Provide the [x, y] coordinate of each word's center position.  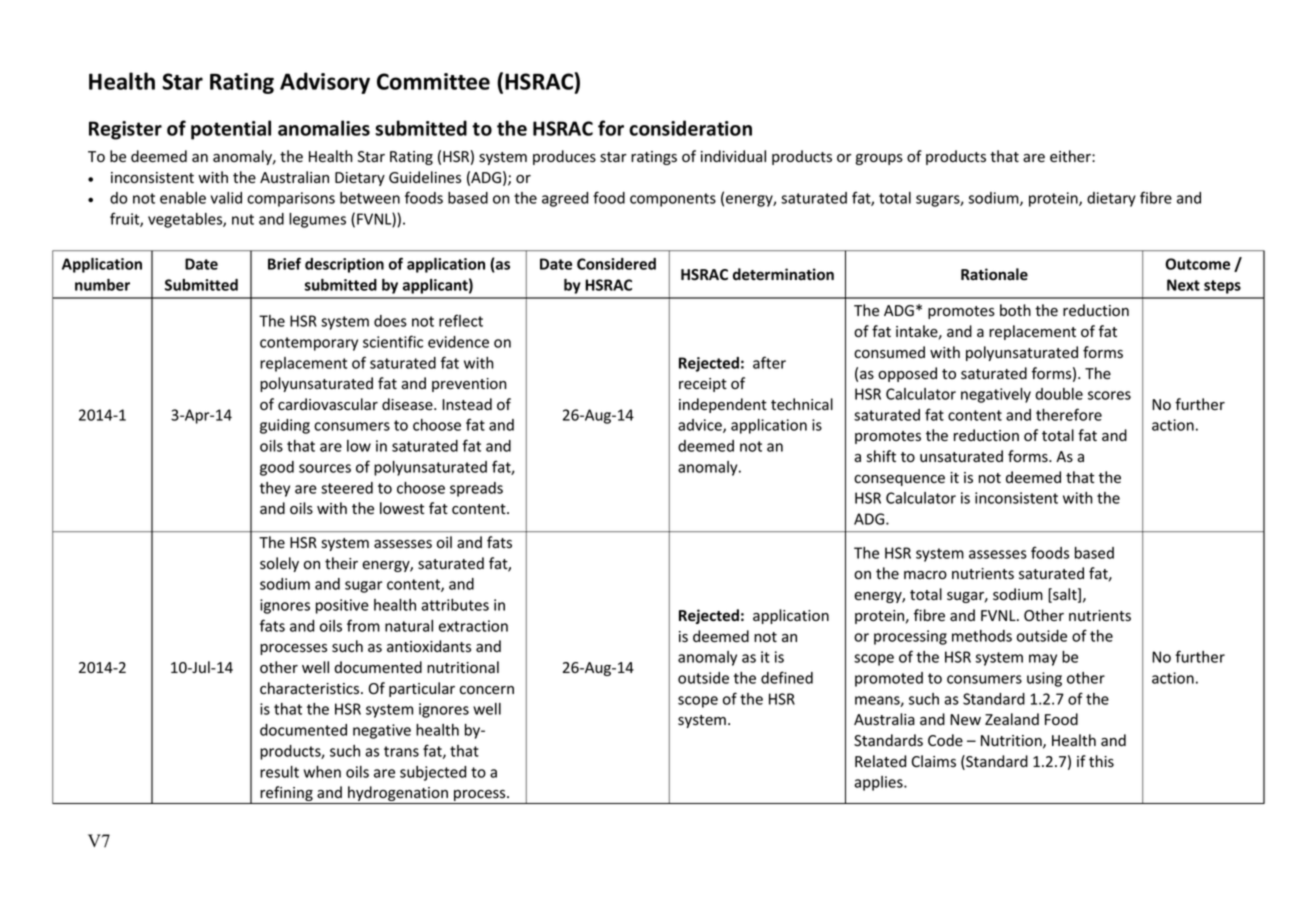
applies [879, 783]
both [1015, 310]
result [279, 772]
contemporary [309, 344]
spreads [476, 489]
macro [925, 575]
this [1101, 761]
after [769, 362]
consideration [690, 128]
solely [279, 564]
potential [231, 130]
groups [879, 159]
